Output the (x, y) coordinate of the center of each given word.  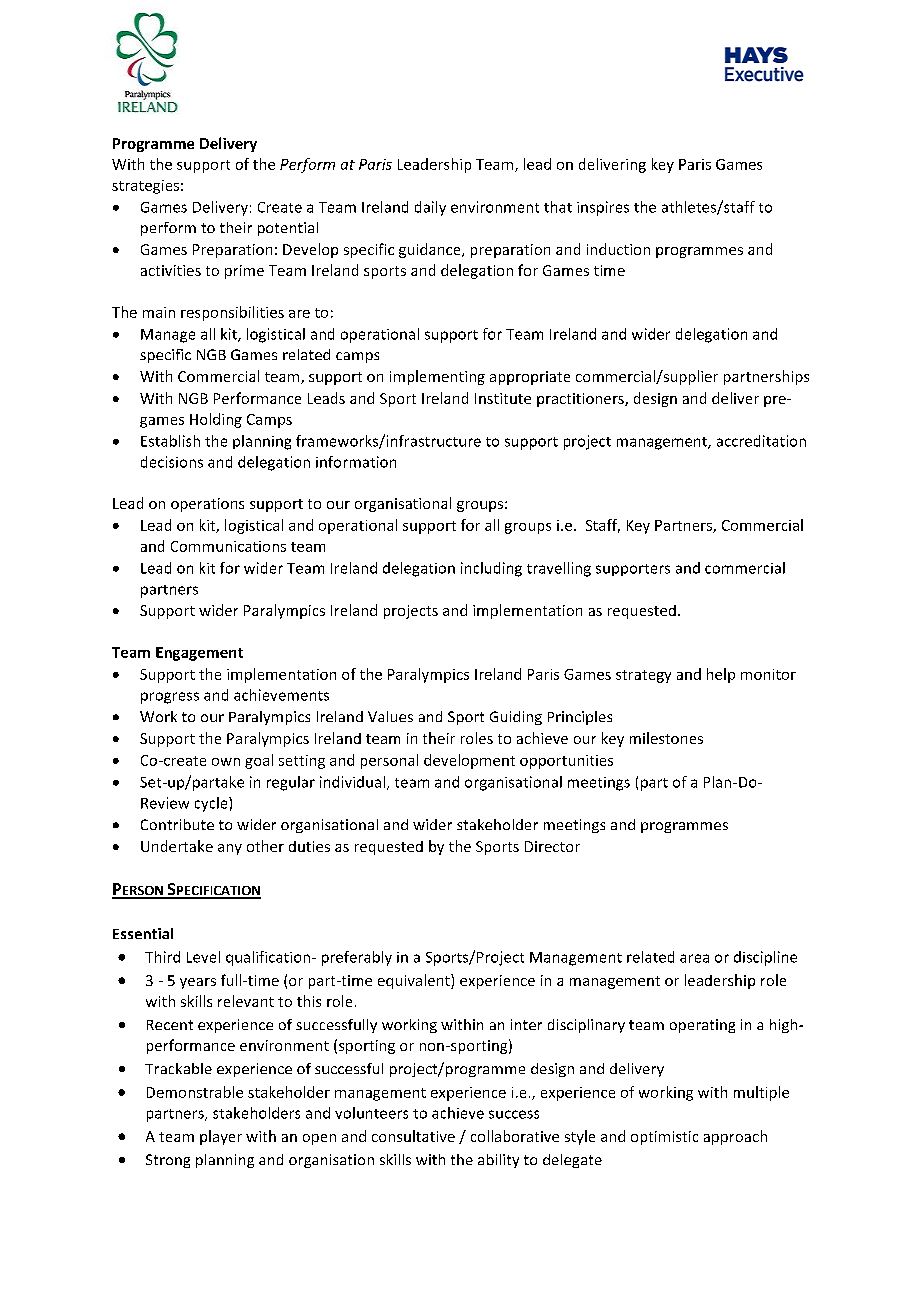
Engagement (199, 654)
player (221, 1137)
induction (618, 249)
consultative (413, 1136)
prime (244, 272)
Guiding (516, 718)
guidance (431, 250)
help (721, 675)
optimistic (664, 1138)
